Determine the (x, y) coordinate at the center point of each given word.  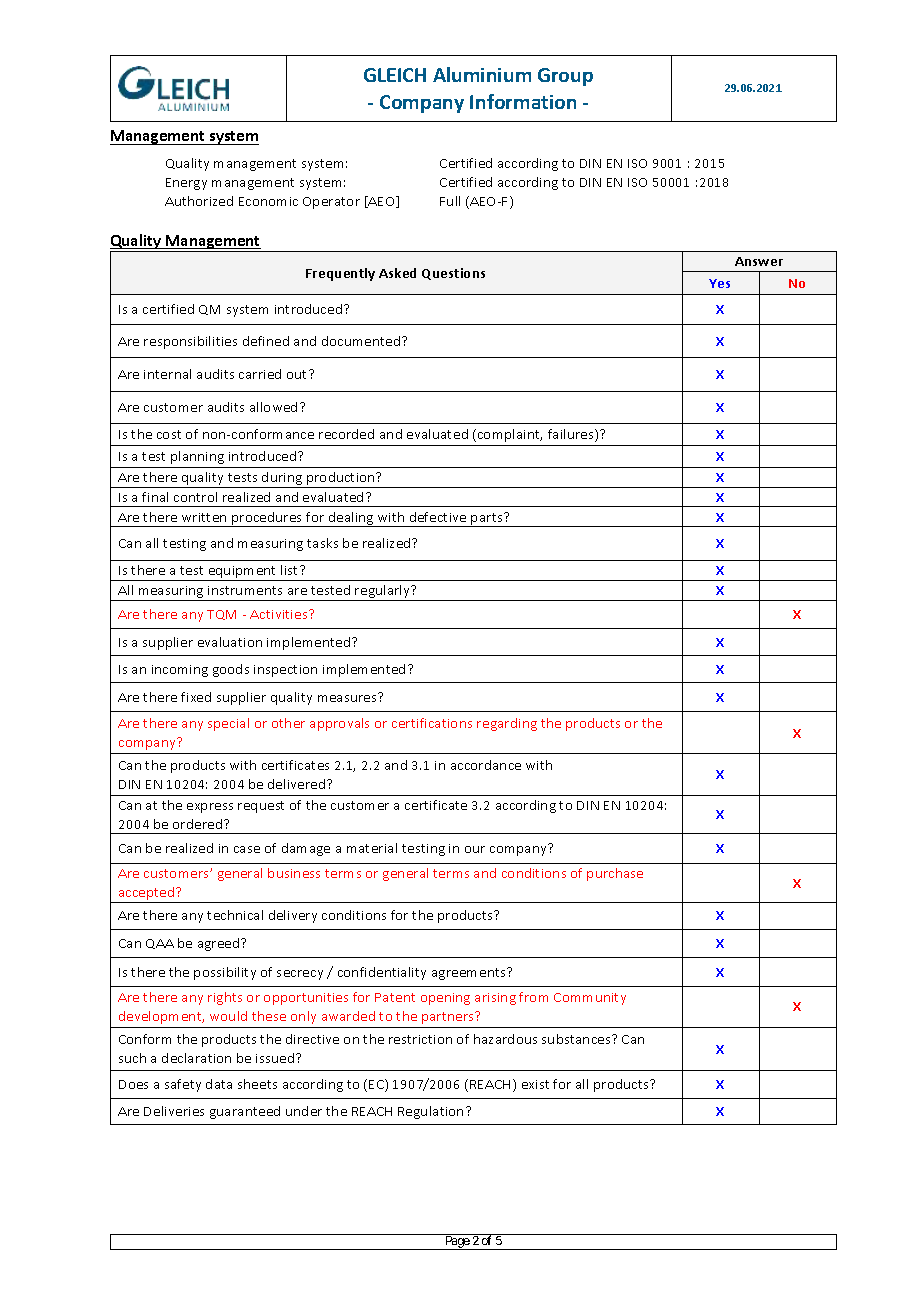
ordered (199, 824)
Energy (186, 184)
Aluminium (482, 74)
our (475, 849)
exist (535, 1084)
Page (457, 1243)
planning (197, 457)
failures (572, 435)
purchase (615, 874)
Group (565, 77)
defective (438, 517)
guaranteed (245, 1112)
